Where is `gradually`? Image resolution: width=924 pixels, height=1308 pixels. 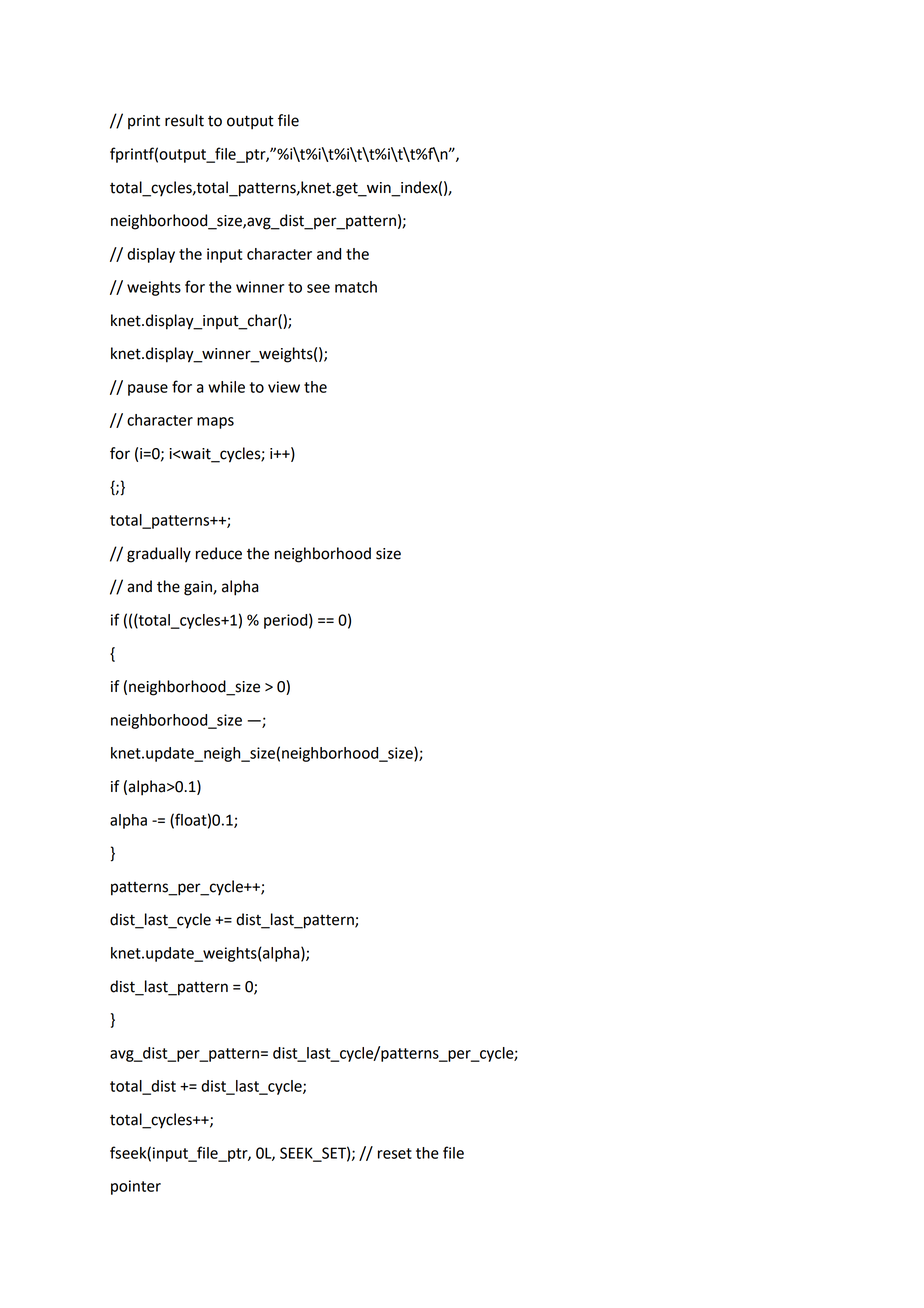 gradually is located at coordinates (159, 555).
